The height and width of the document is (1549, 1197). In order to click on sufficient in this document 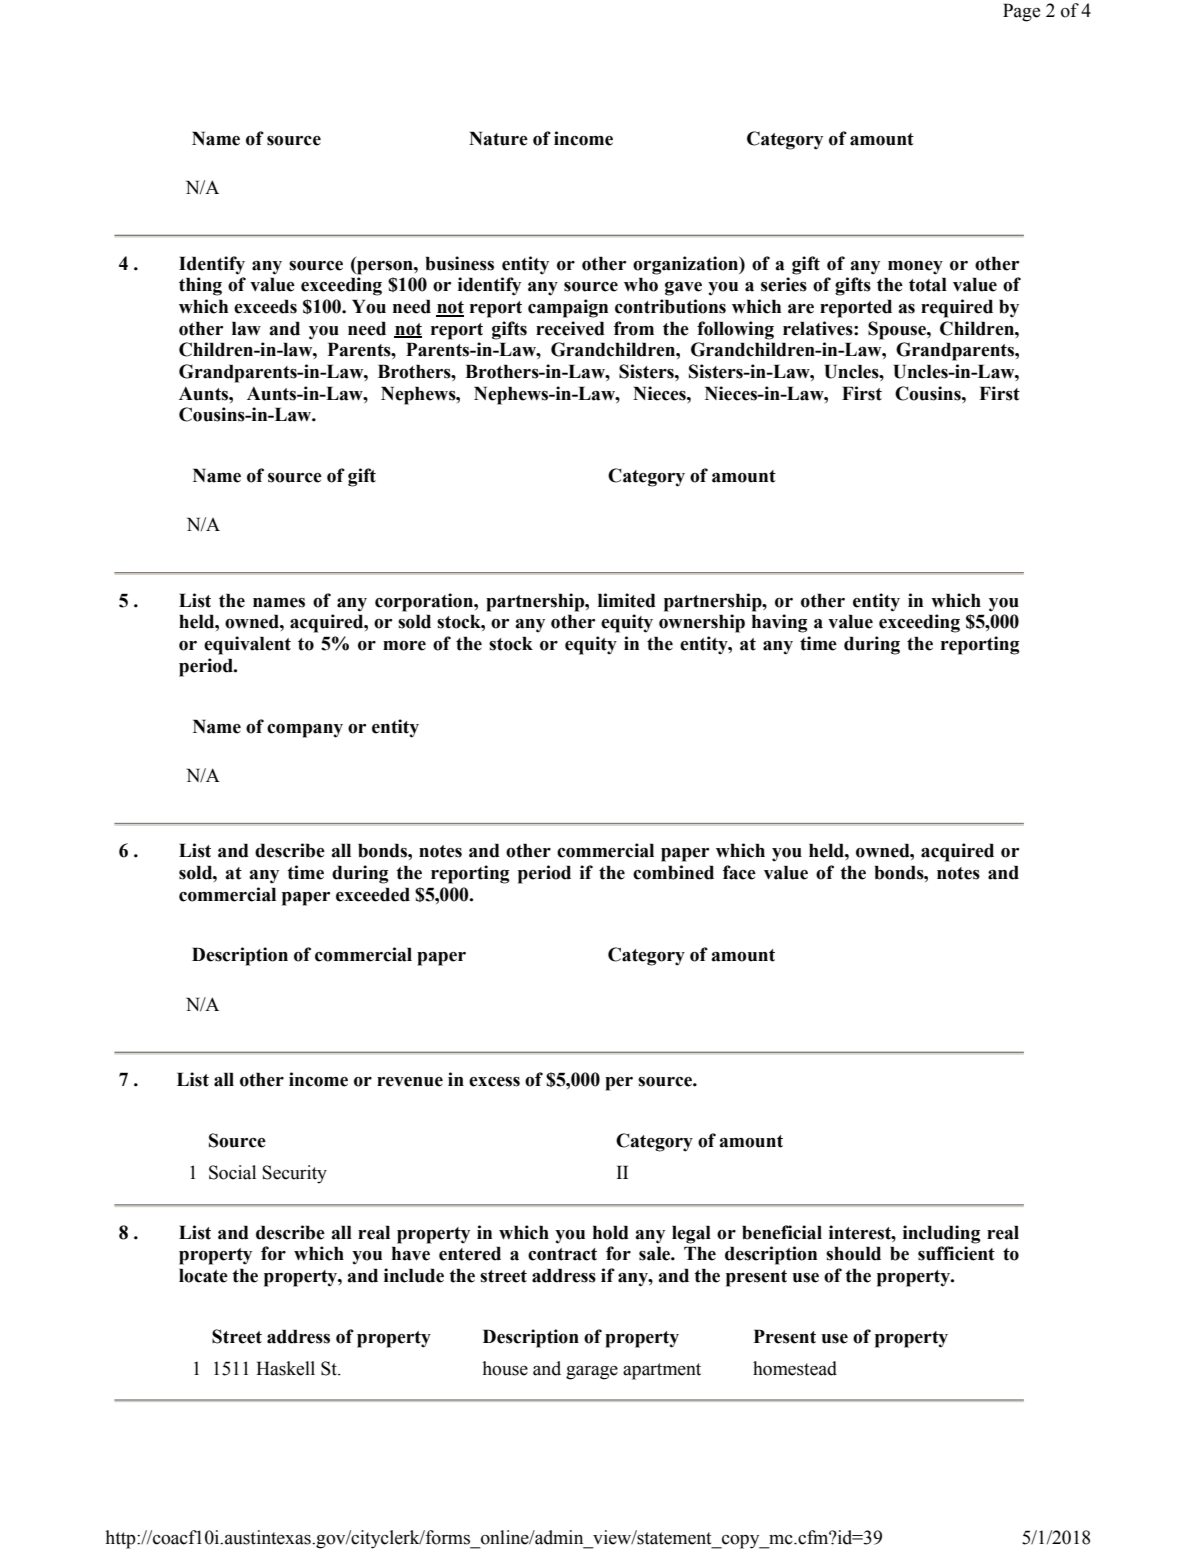, I will do `click(956, 1253)`.
